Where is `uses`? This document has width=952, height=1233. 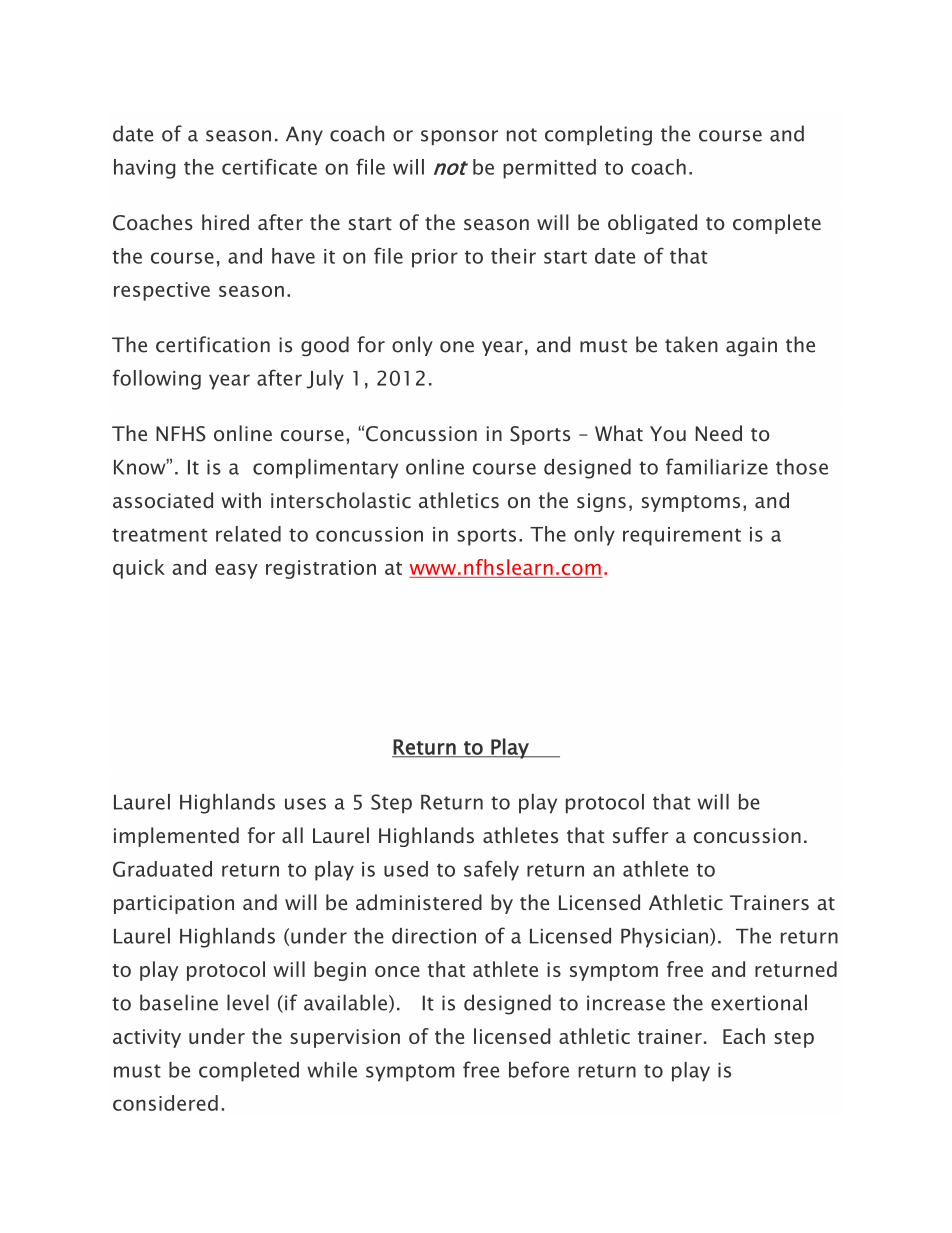
uses is located at coordinates (305, 804).
